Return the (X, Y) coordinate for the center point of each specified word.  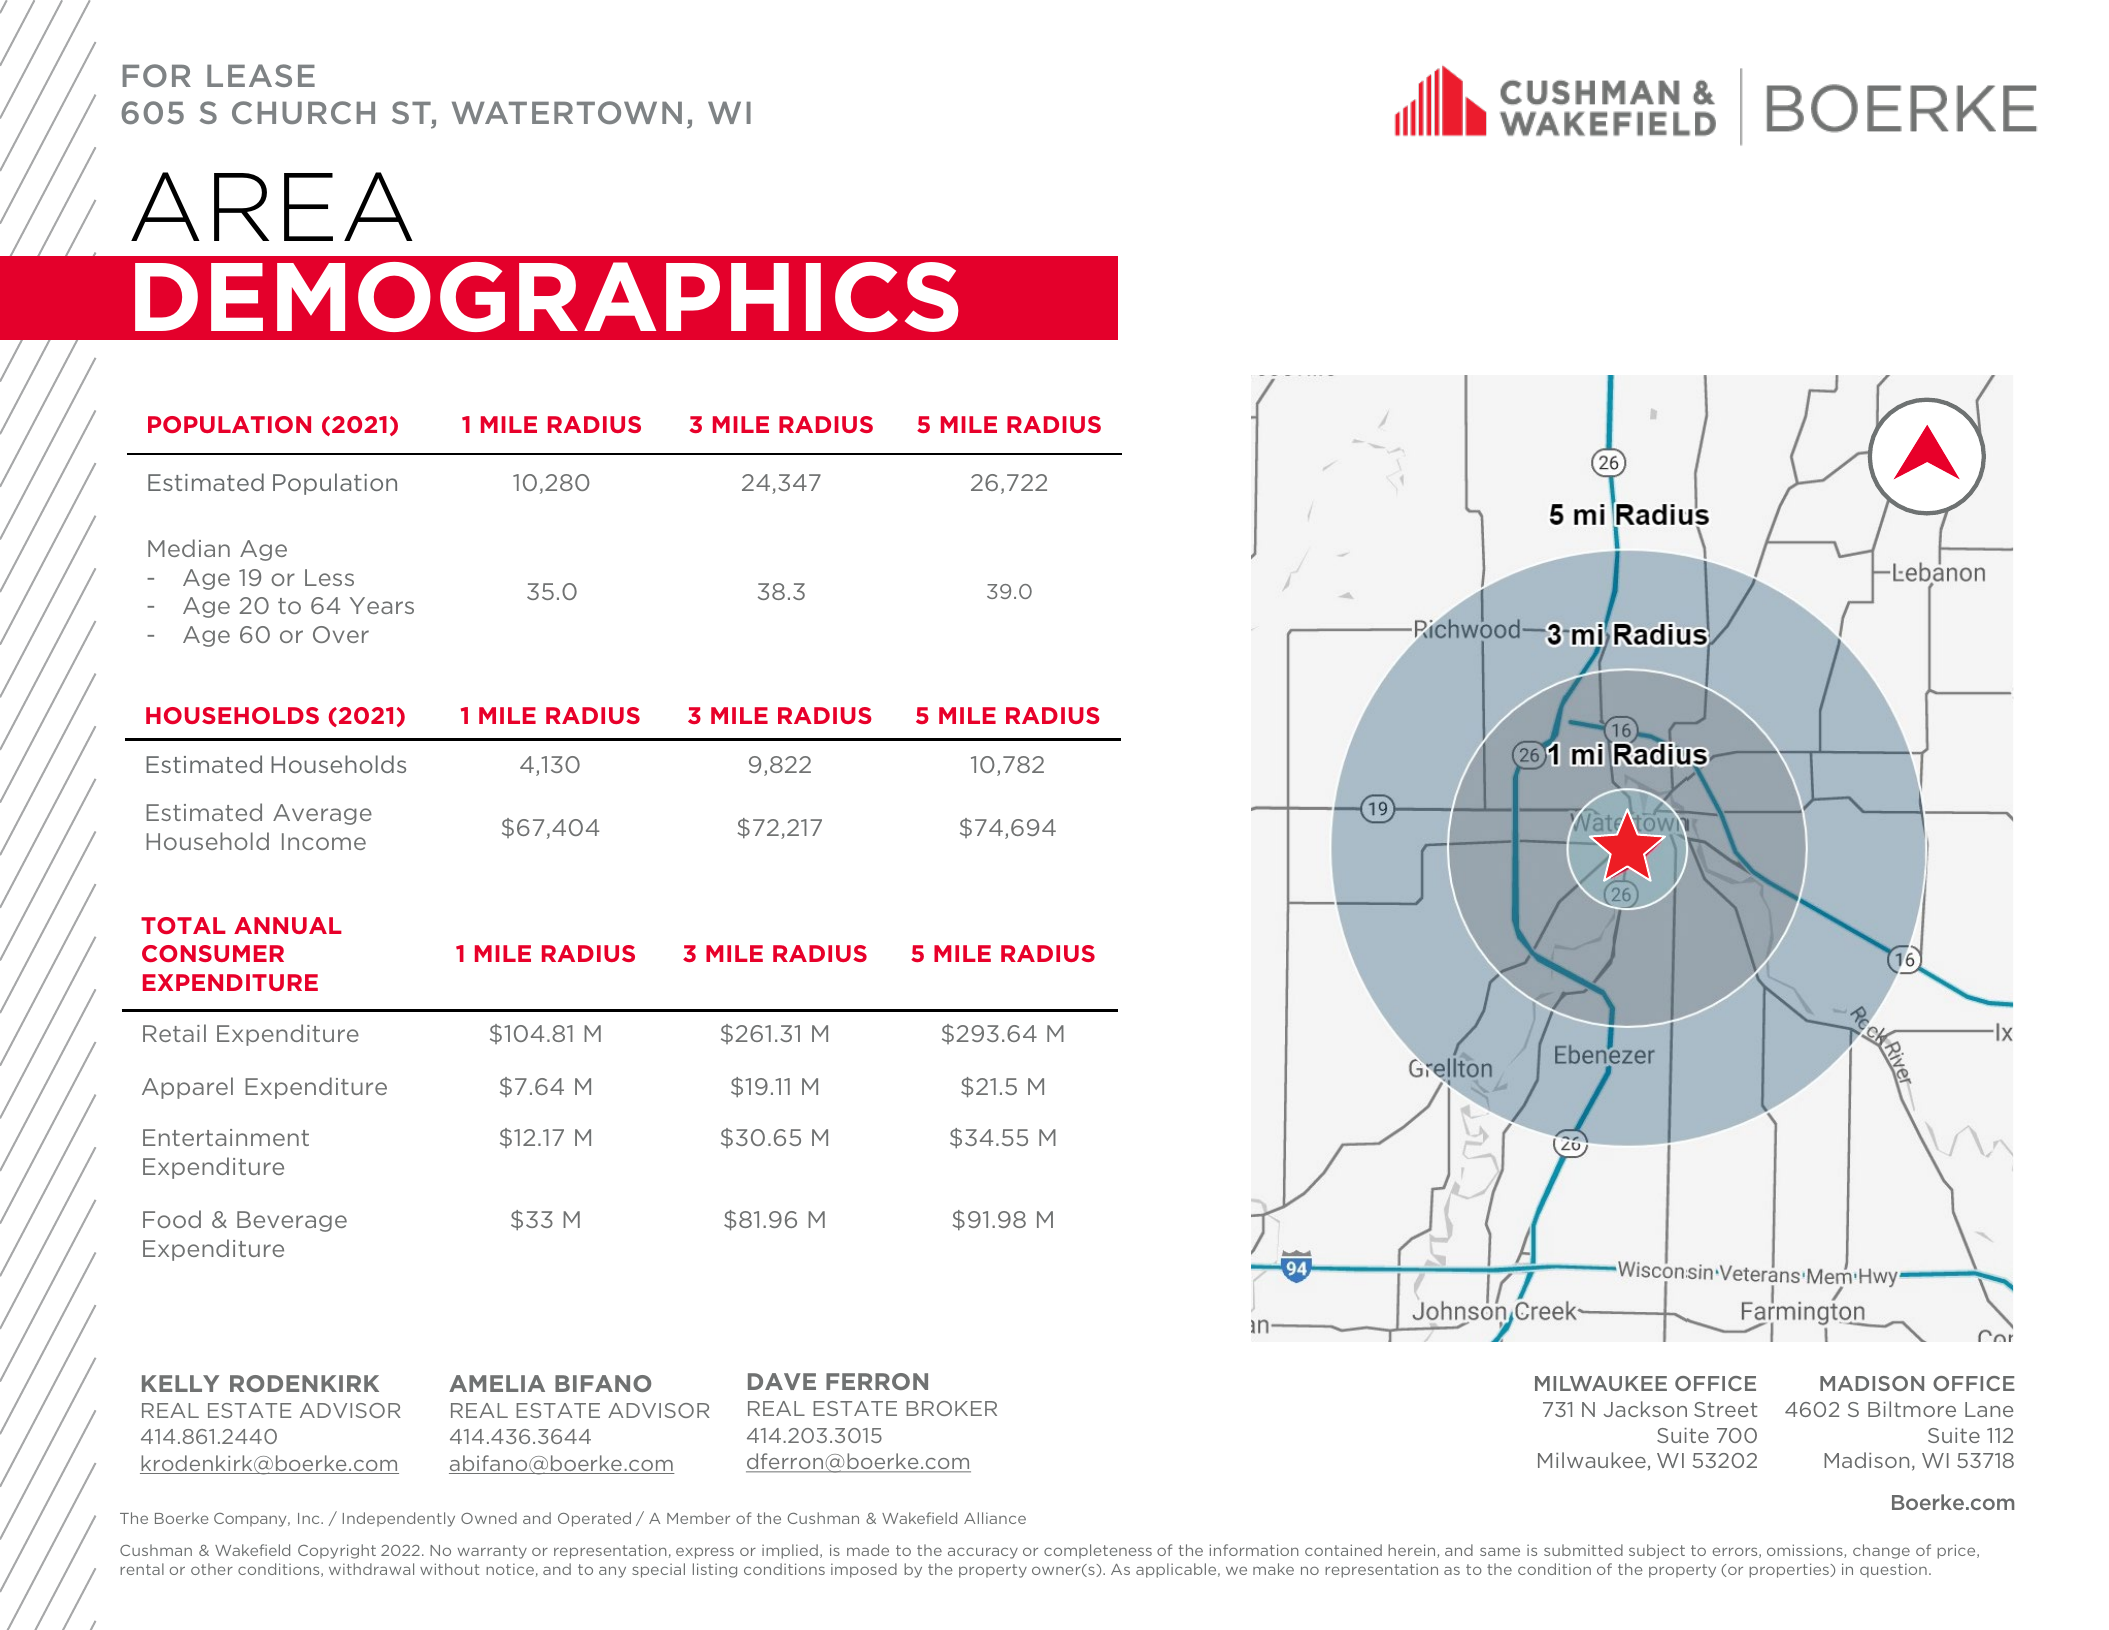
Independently (399, 1519)
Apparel (187, 1088)
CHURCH (303, 112)
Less (329, 577)
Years (382, 605)
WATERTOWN (567, 112)
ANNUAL (288, 925)
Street (1726, 1409)
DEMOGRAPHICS (546, 297)
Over (341, 634)
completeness (1098, 1551)
